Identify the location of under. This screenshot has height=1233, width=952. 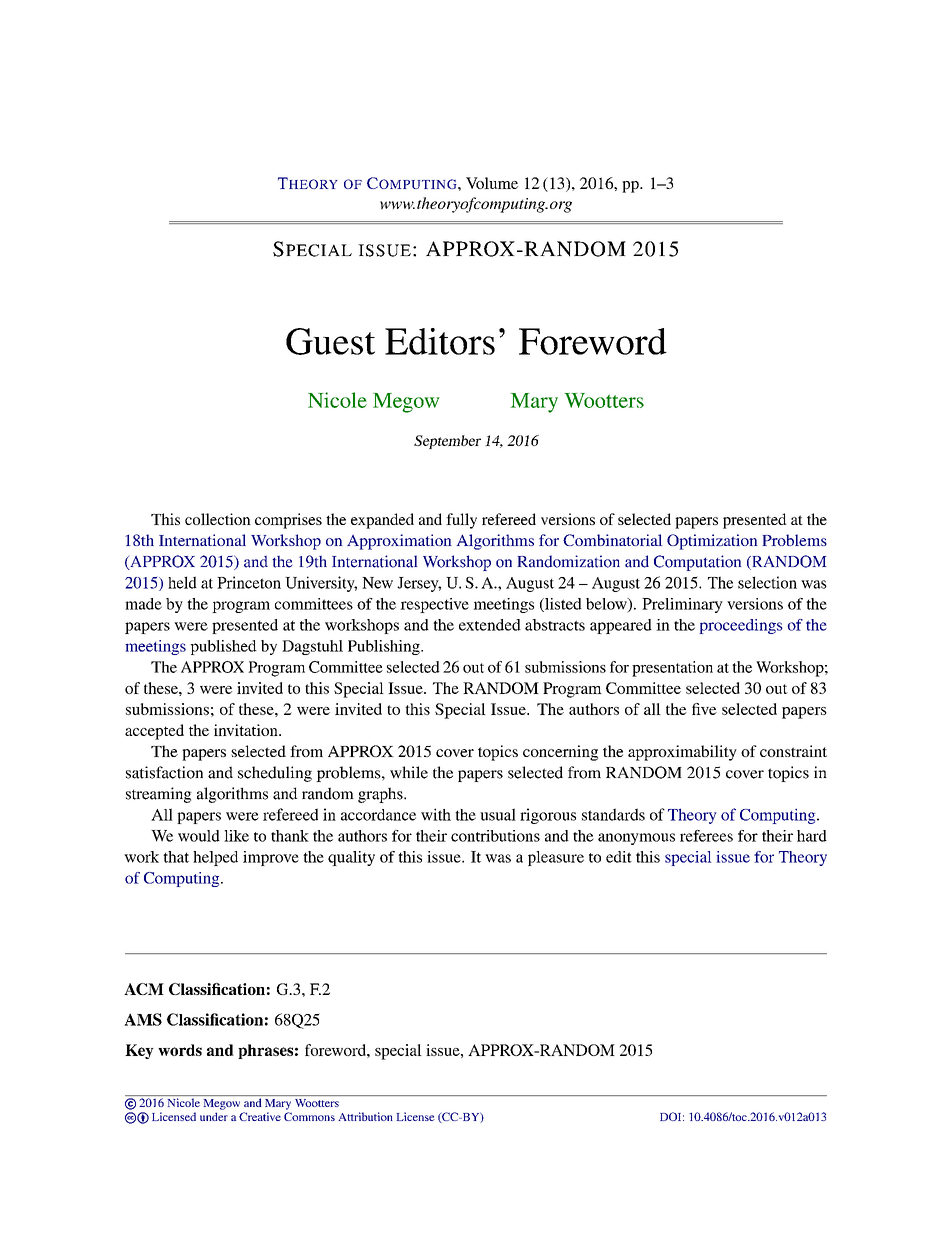
(214, 1116).
